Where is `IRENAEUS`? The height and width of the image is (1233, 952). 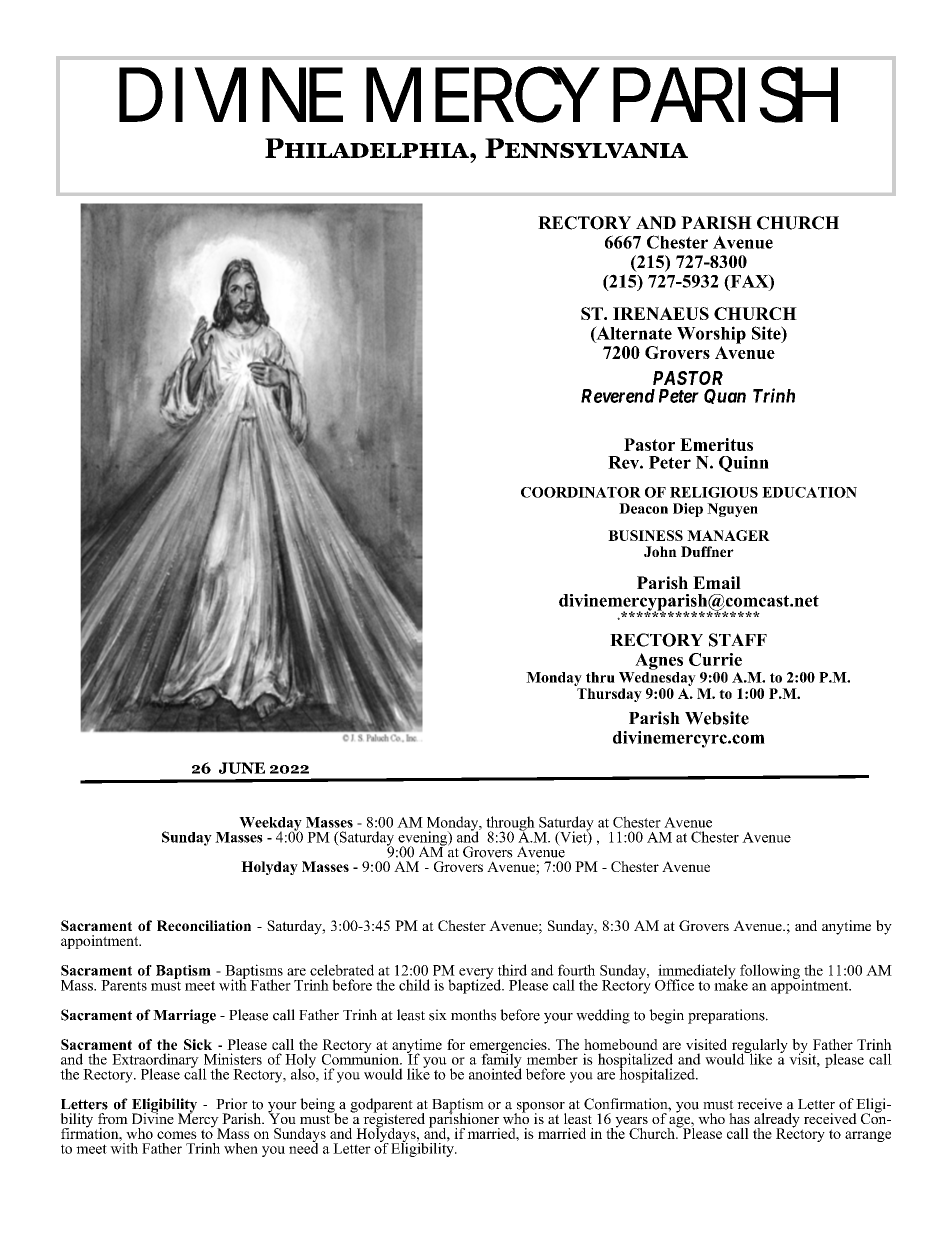
IRENAEUS is located at coordinates (661, 313).
